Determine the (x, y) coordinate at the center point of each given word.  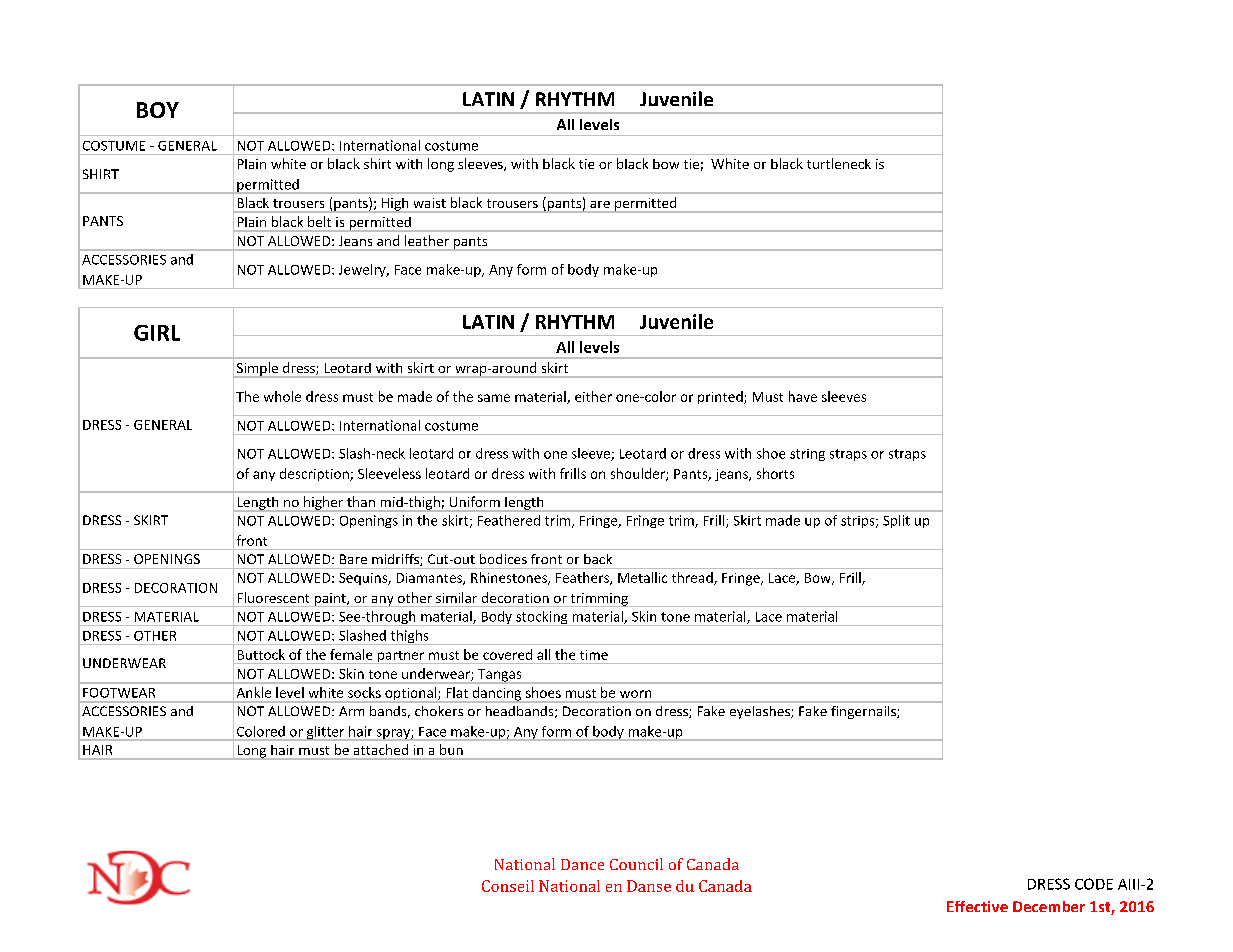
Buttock (261, 654)
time (594, 655)
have (803, 396)
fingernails (864, 712)
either (593, 396)
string (807, 455)
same (494, 398)
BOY (158, 110)
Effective (977, 906)
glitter (325, 733)
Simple (257, 370)
